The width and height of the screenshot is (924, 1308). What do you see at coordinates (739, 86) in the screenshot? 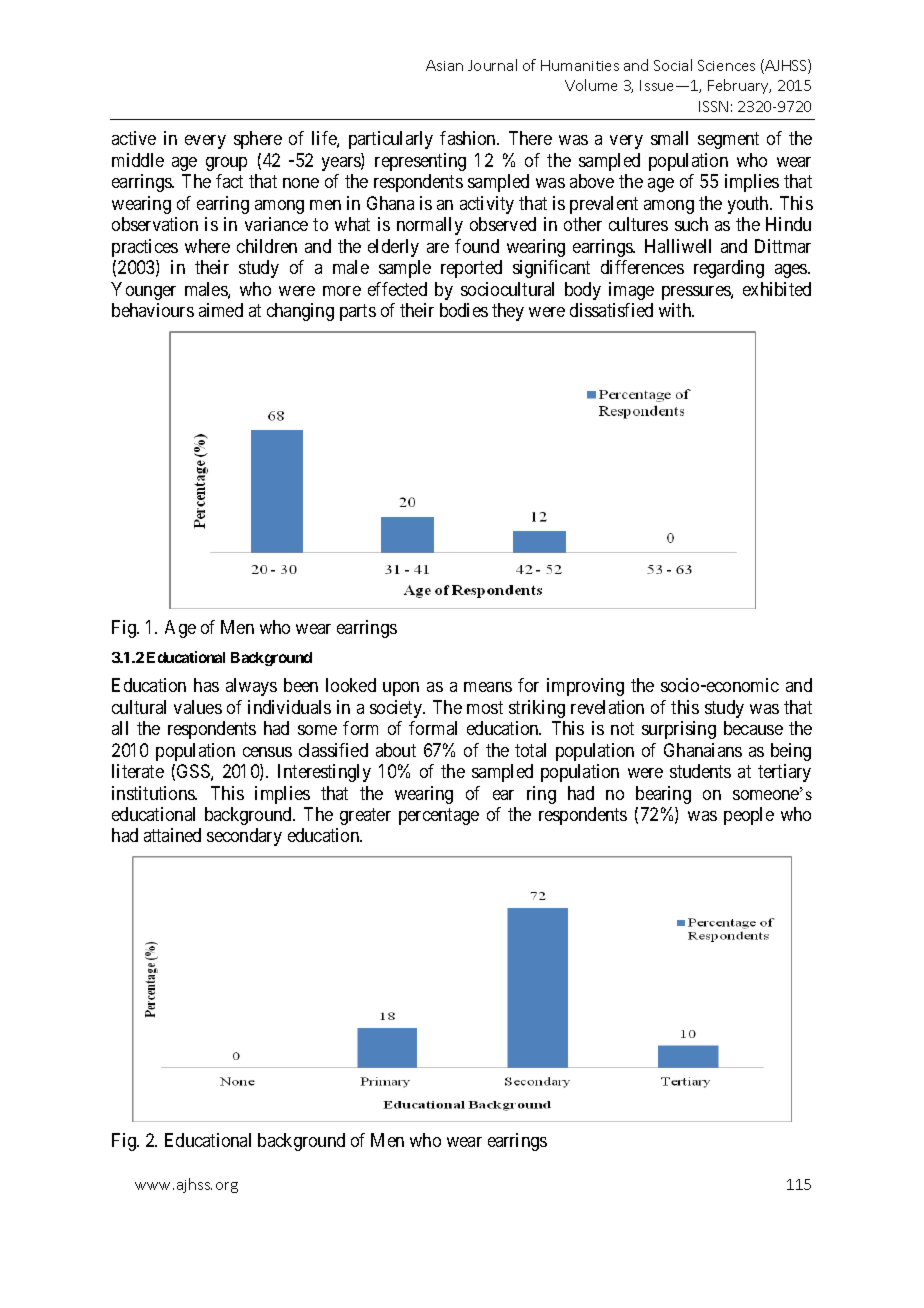
I see `February` at bounding box center [739, 86].
